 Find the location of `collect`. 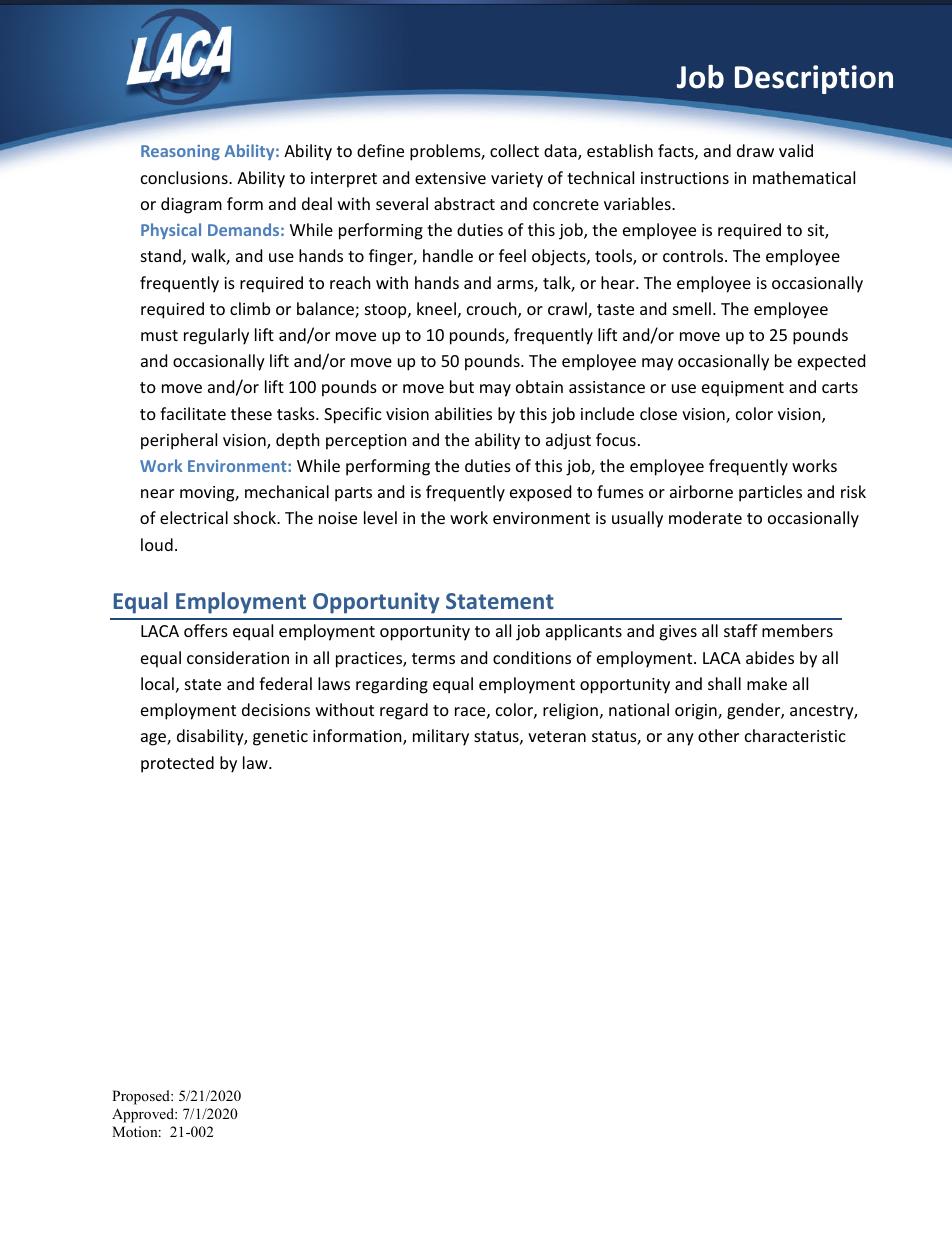

collect is located at coordinates (514, 150).
